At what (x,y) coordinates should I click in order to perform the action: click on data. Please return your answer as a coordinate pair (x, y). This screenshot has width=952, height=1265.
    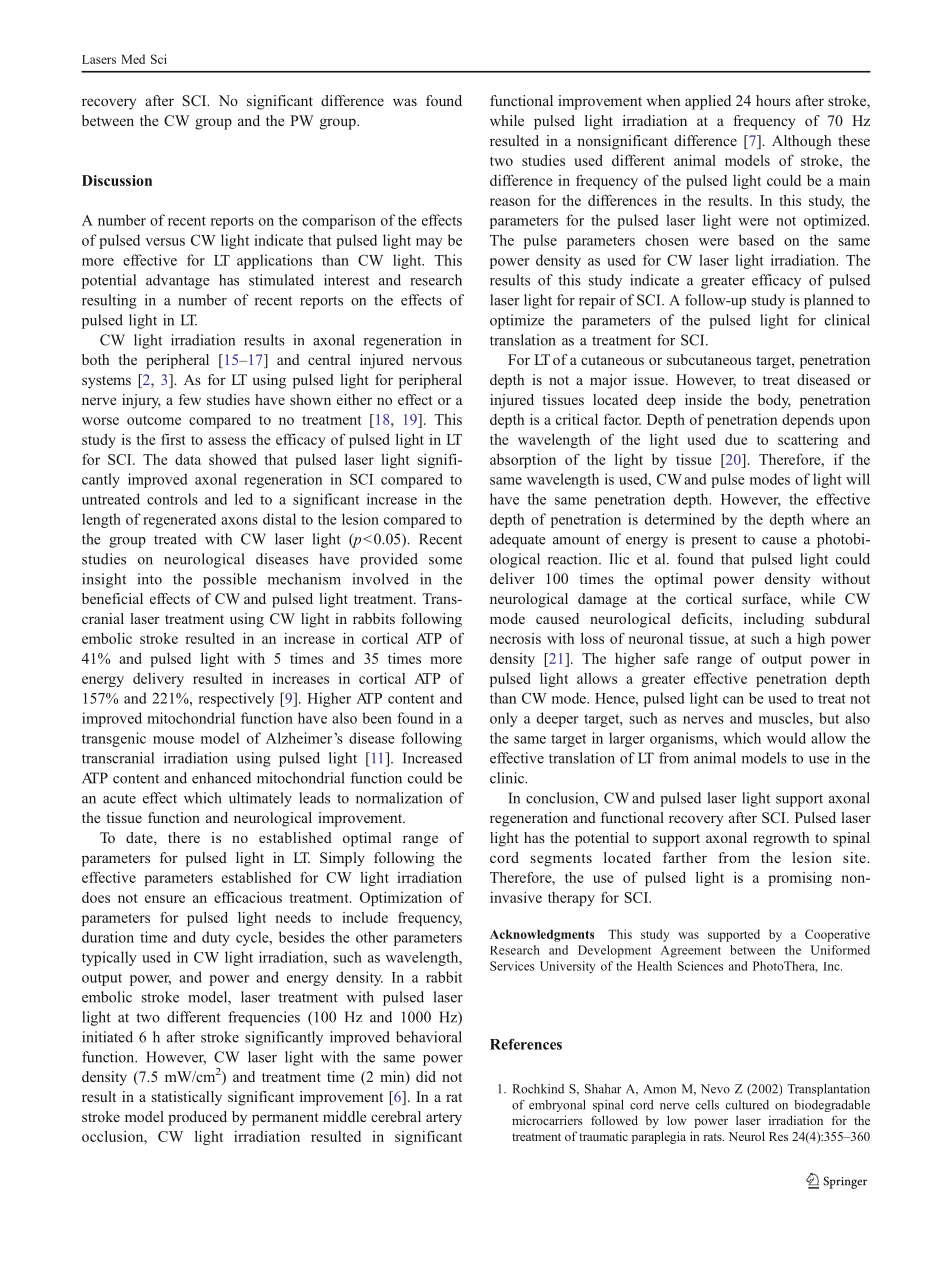
    Looking at the image, I should click on (188, 459).
